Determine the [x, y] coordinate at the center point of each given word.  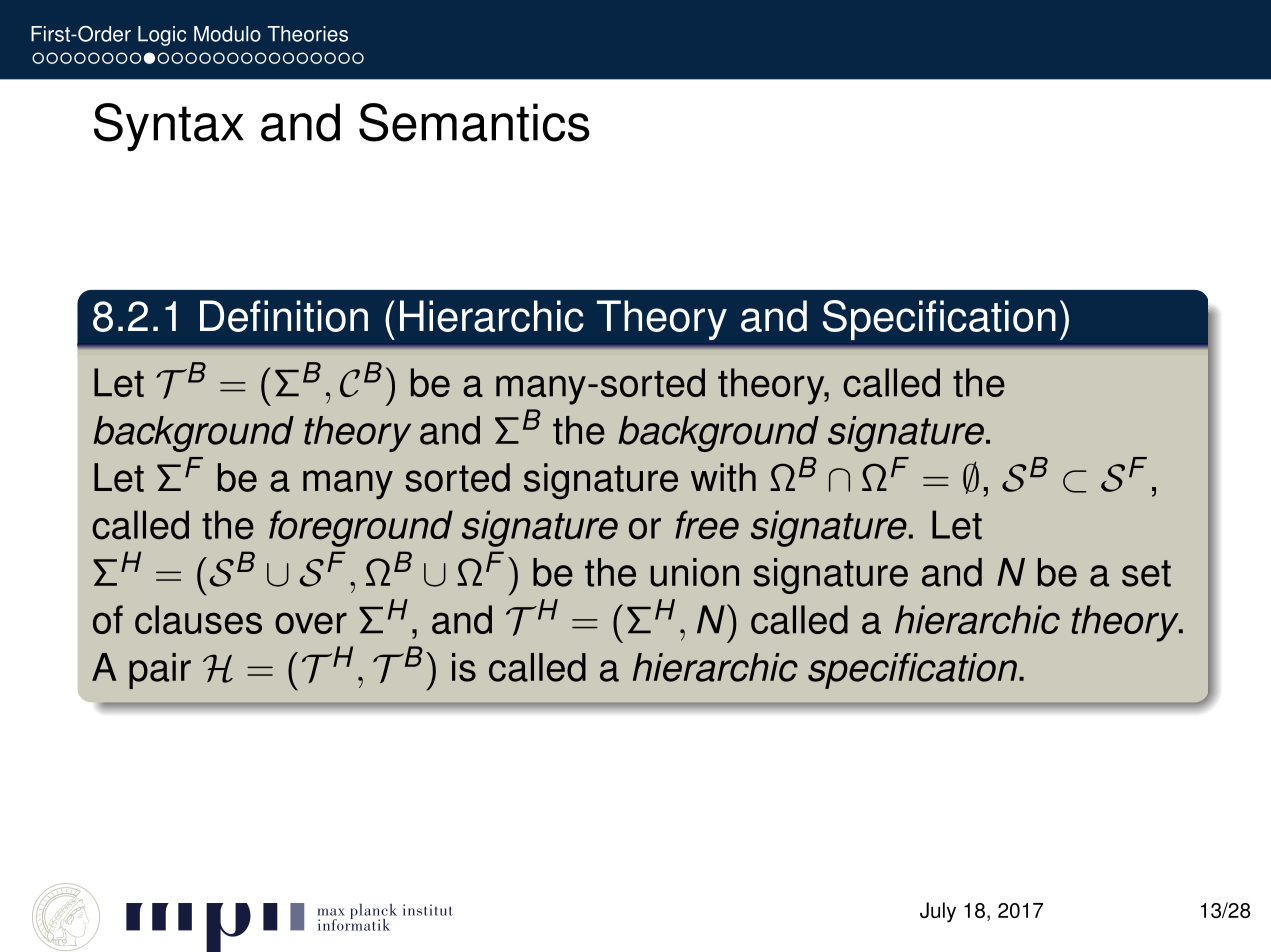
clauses [198, 619]
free [707, 524]
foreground [361, 528]
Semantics [474, 122]
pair [160, 671]
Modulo [227, 34]
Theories [307, 34]
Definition [284, 316]
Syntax [169, 127]
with [723, 477]
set [1146, 573]
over [311, 623]
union [694, 572]
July [938, 912]
